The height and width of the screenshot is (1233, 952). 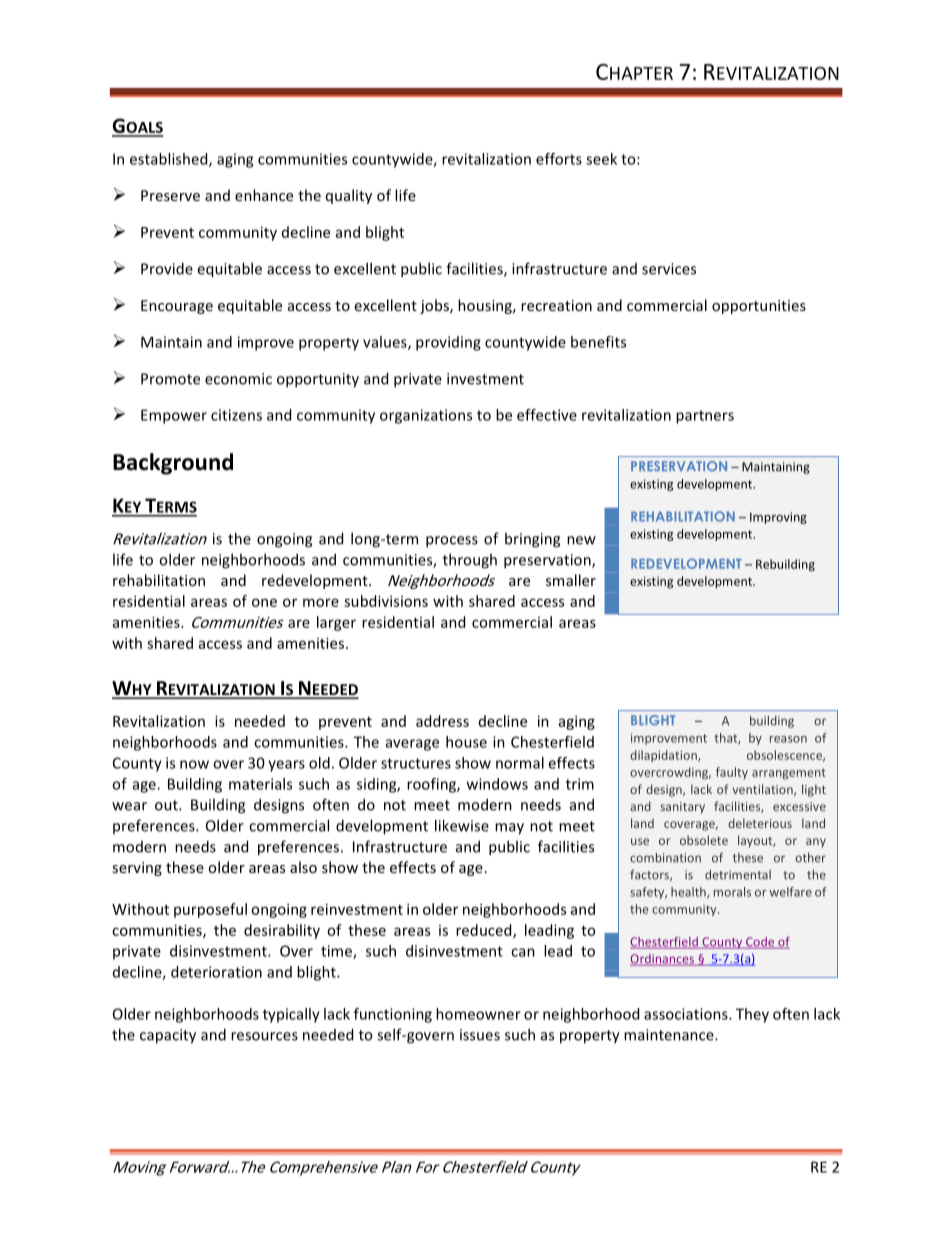 I want to click on Preserve, so click(x=170, y=195).
